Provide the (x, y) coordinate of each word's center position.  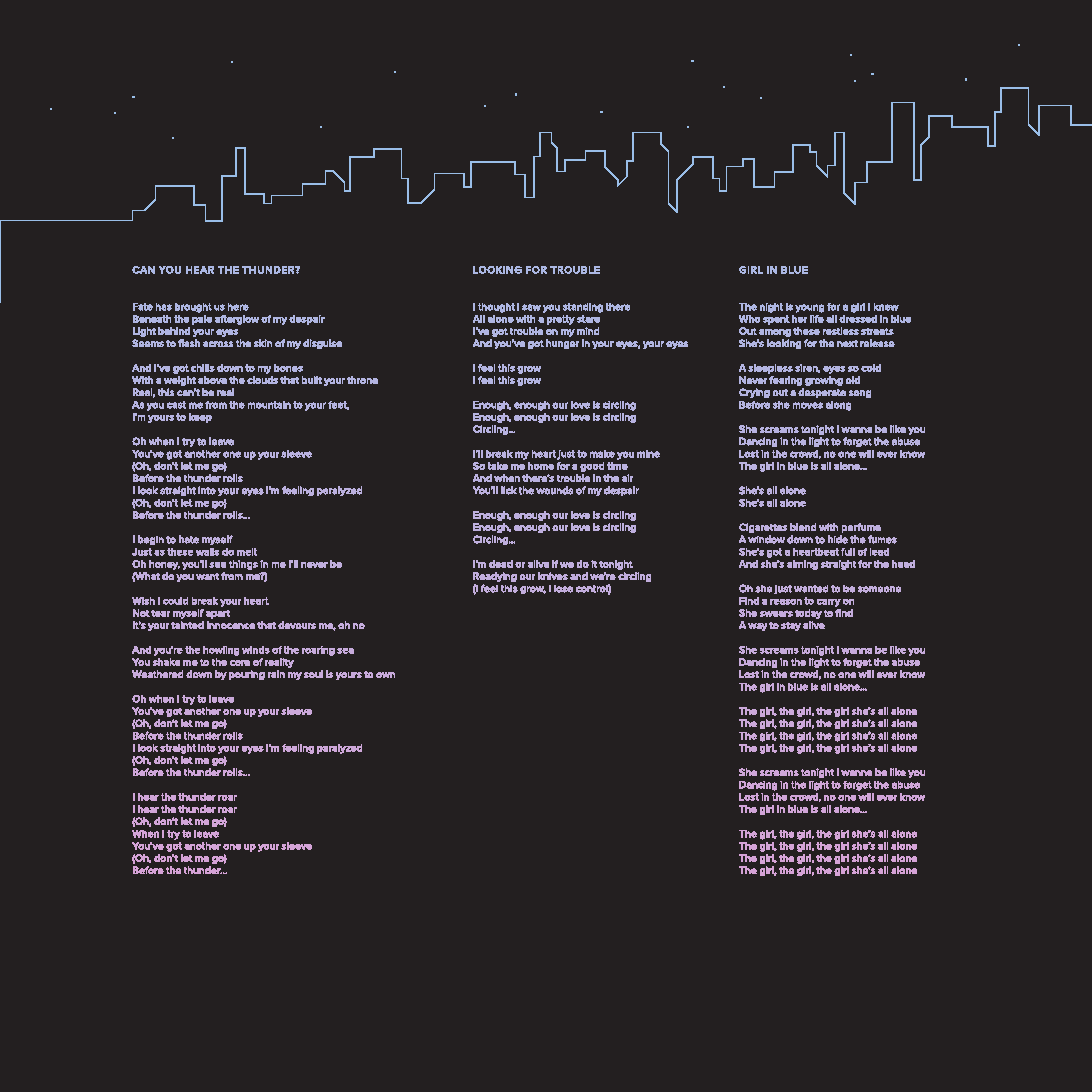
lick (509, 490)
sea (345, 651)
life (817, 319)
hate (189, 539)
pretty (561, 320)
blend (803, 527)
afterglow (237, 320)
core (240, 663)
